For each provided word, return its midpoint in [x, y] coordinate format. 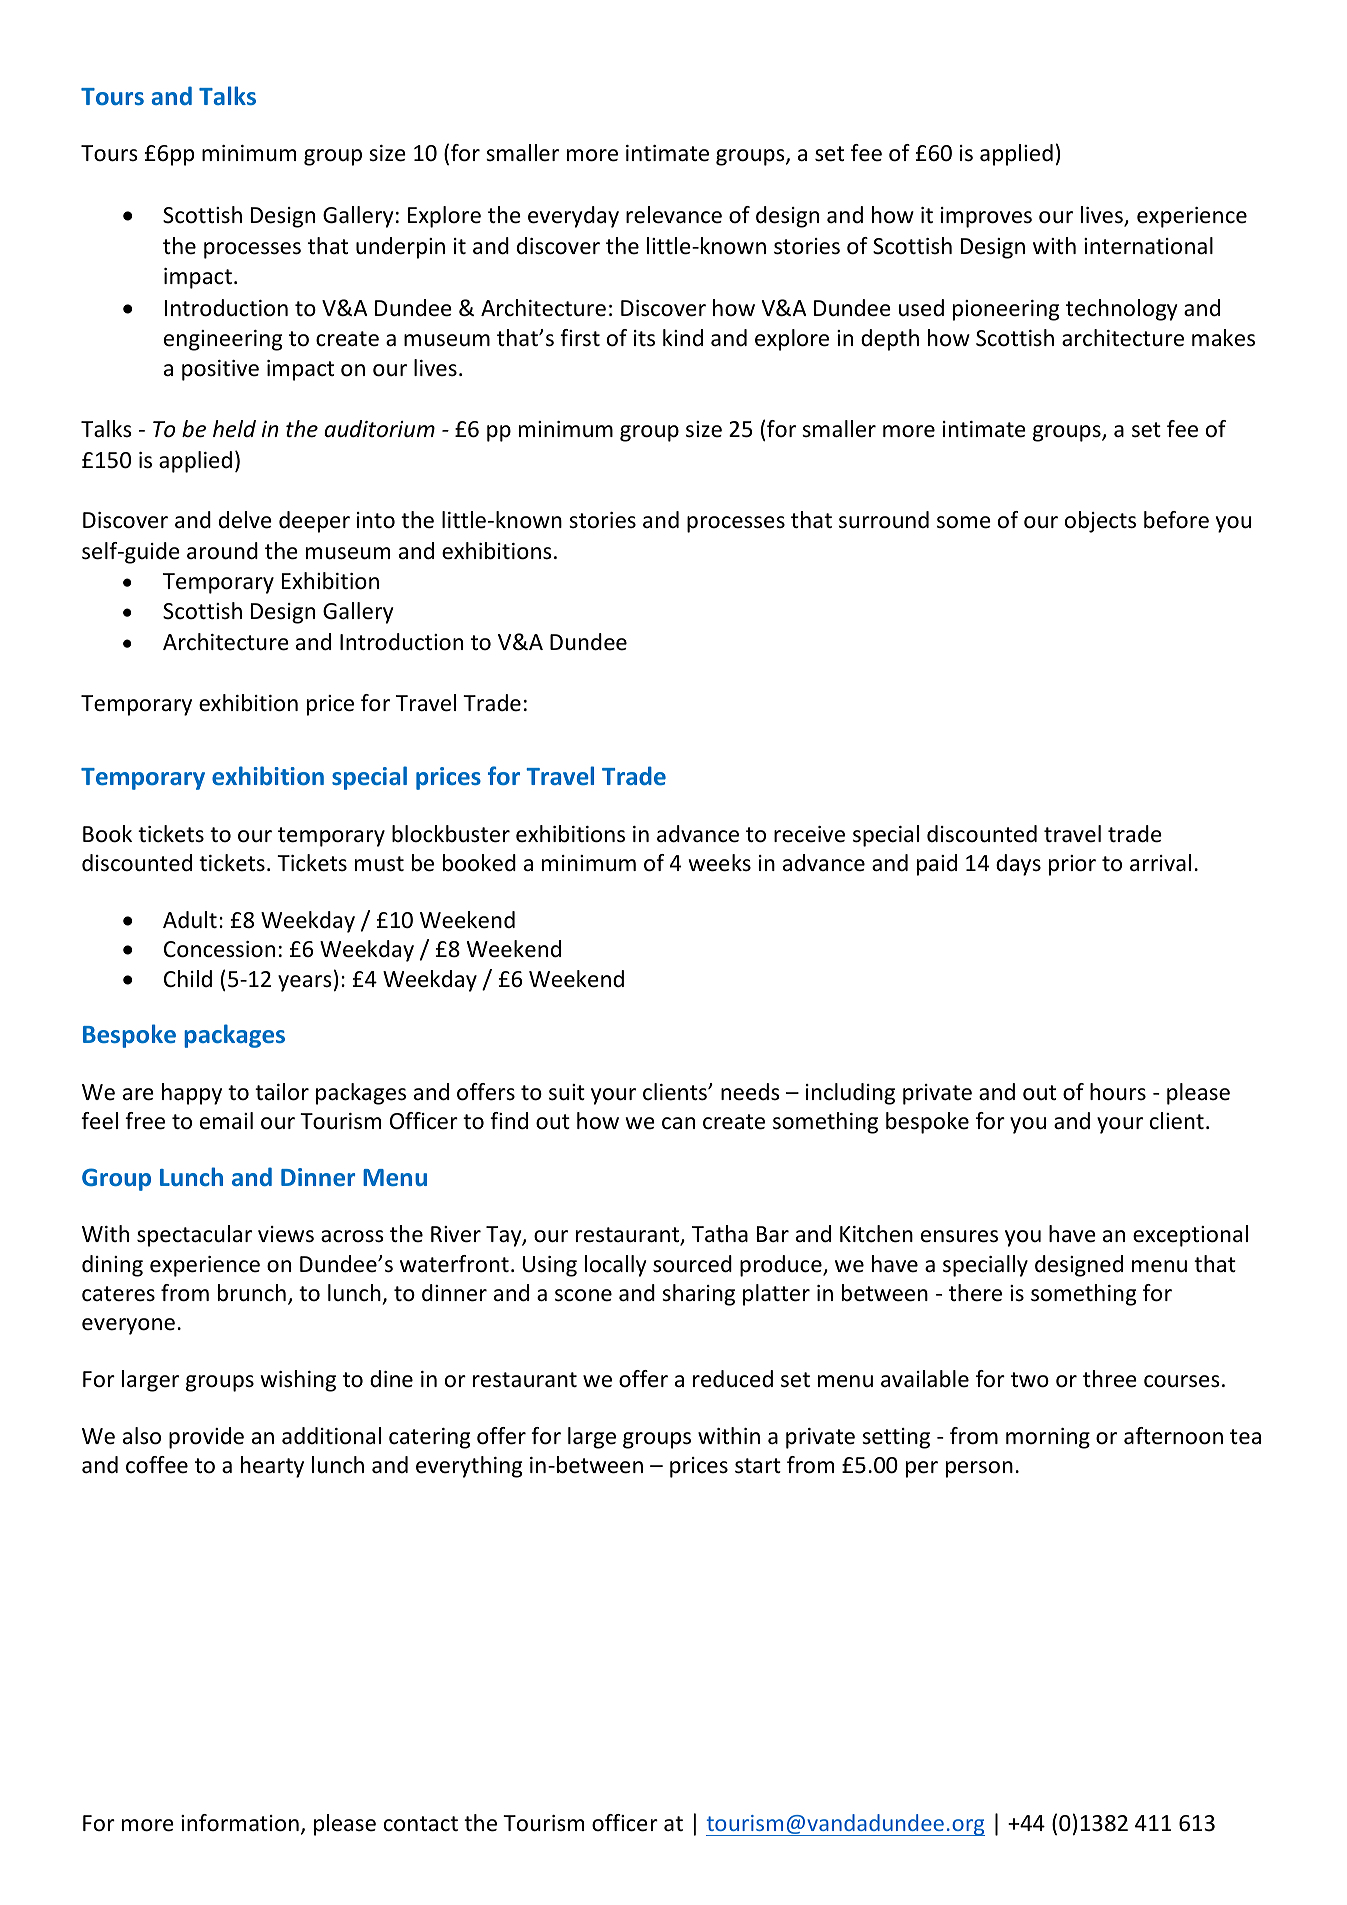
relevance [674, 215]
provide [206, 1438]
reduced [733, 1379]
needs [750, 1092]
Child [188, 978]
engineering [223, 340]
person [979, 1469]
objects [1100, 522]
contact [421, 1824]
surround [884, 520]
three [1110, 1379]
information [240, 1823]
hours [1118, 1092]
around [222, 551]
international [1148, 246]
